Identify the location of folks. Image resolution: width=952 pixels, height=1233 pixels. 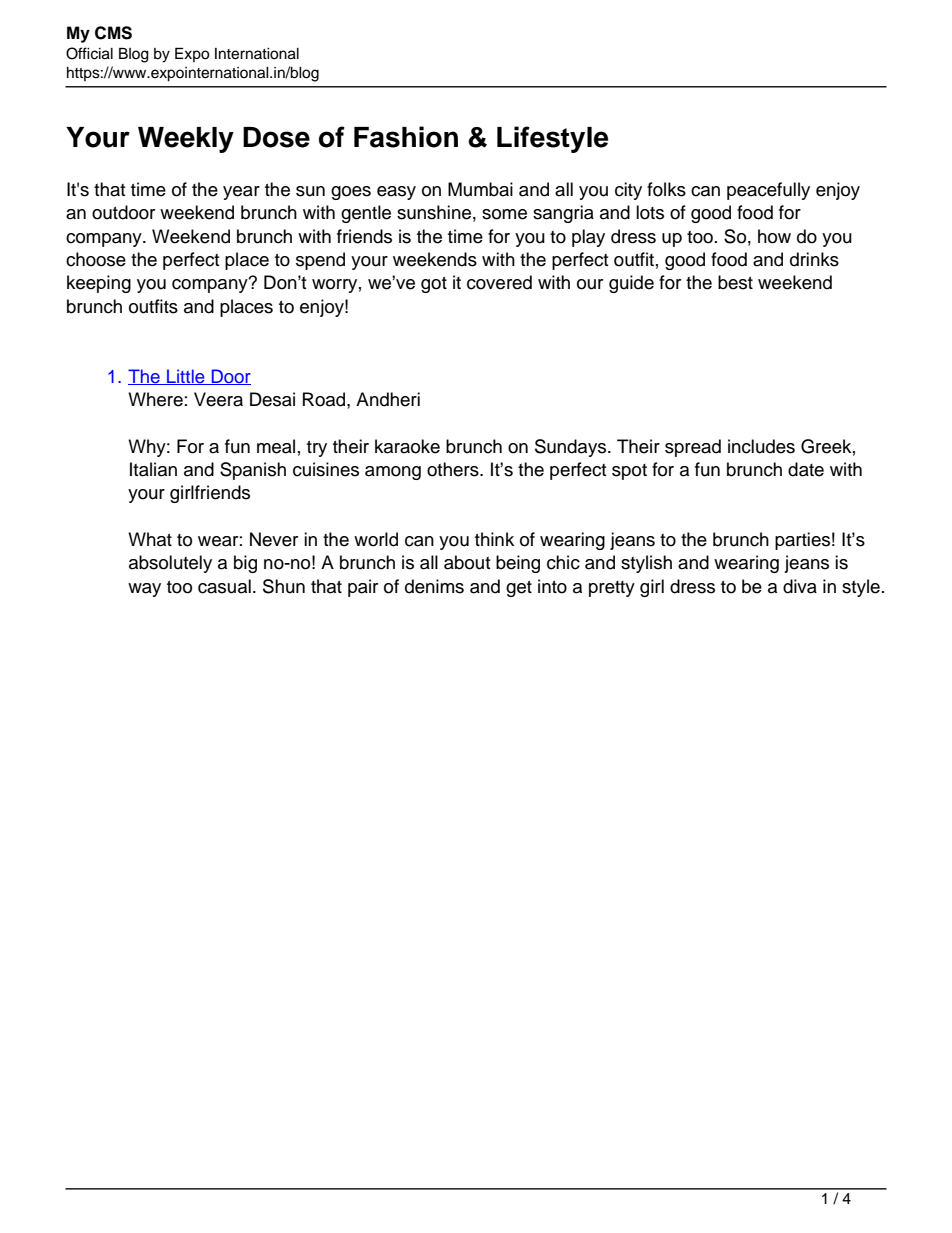
(666, 189).
